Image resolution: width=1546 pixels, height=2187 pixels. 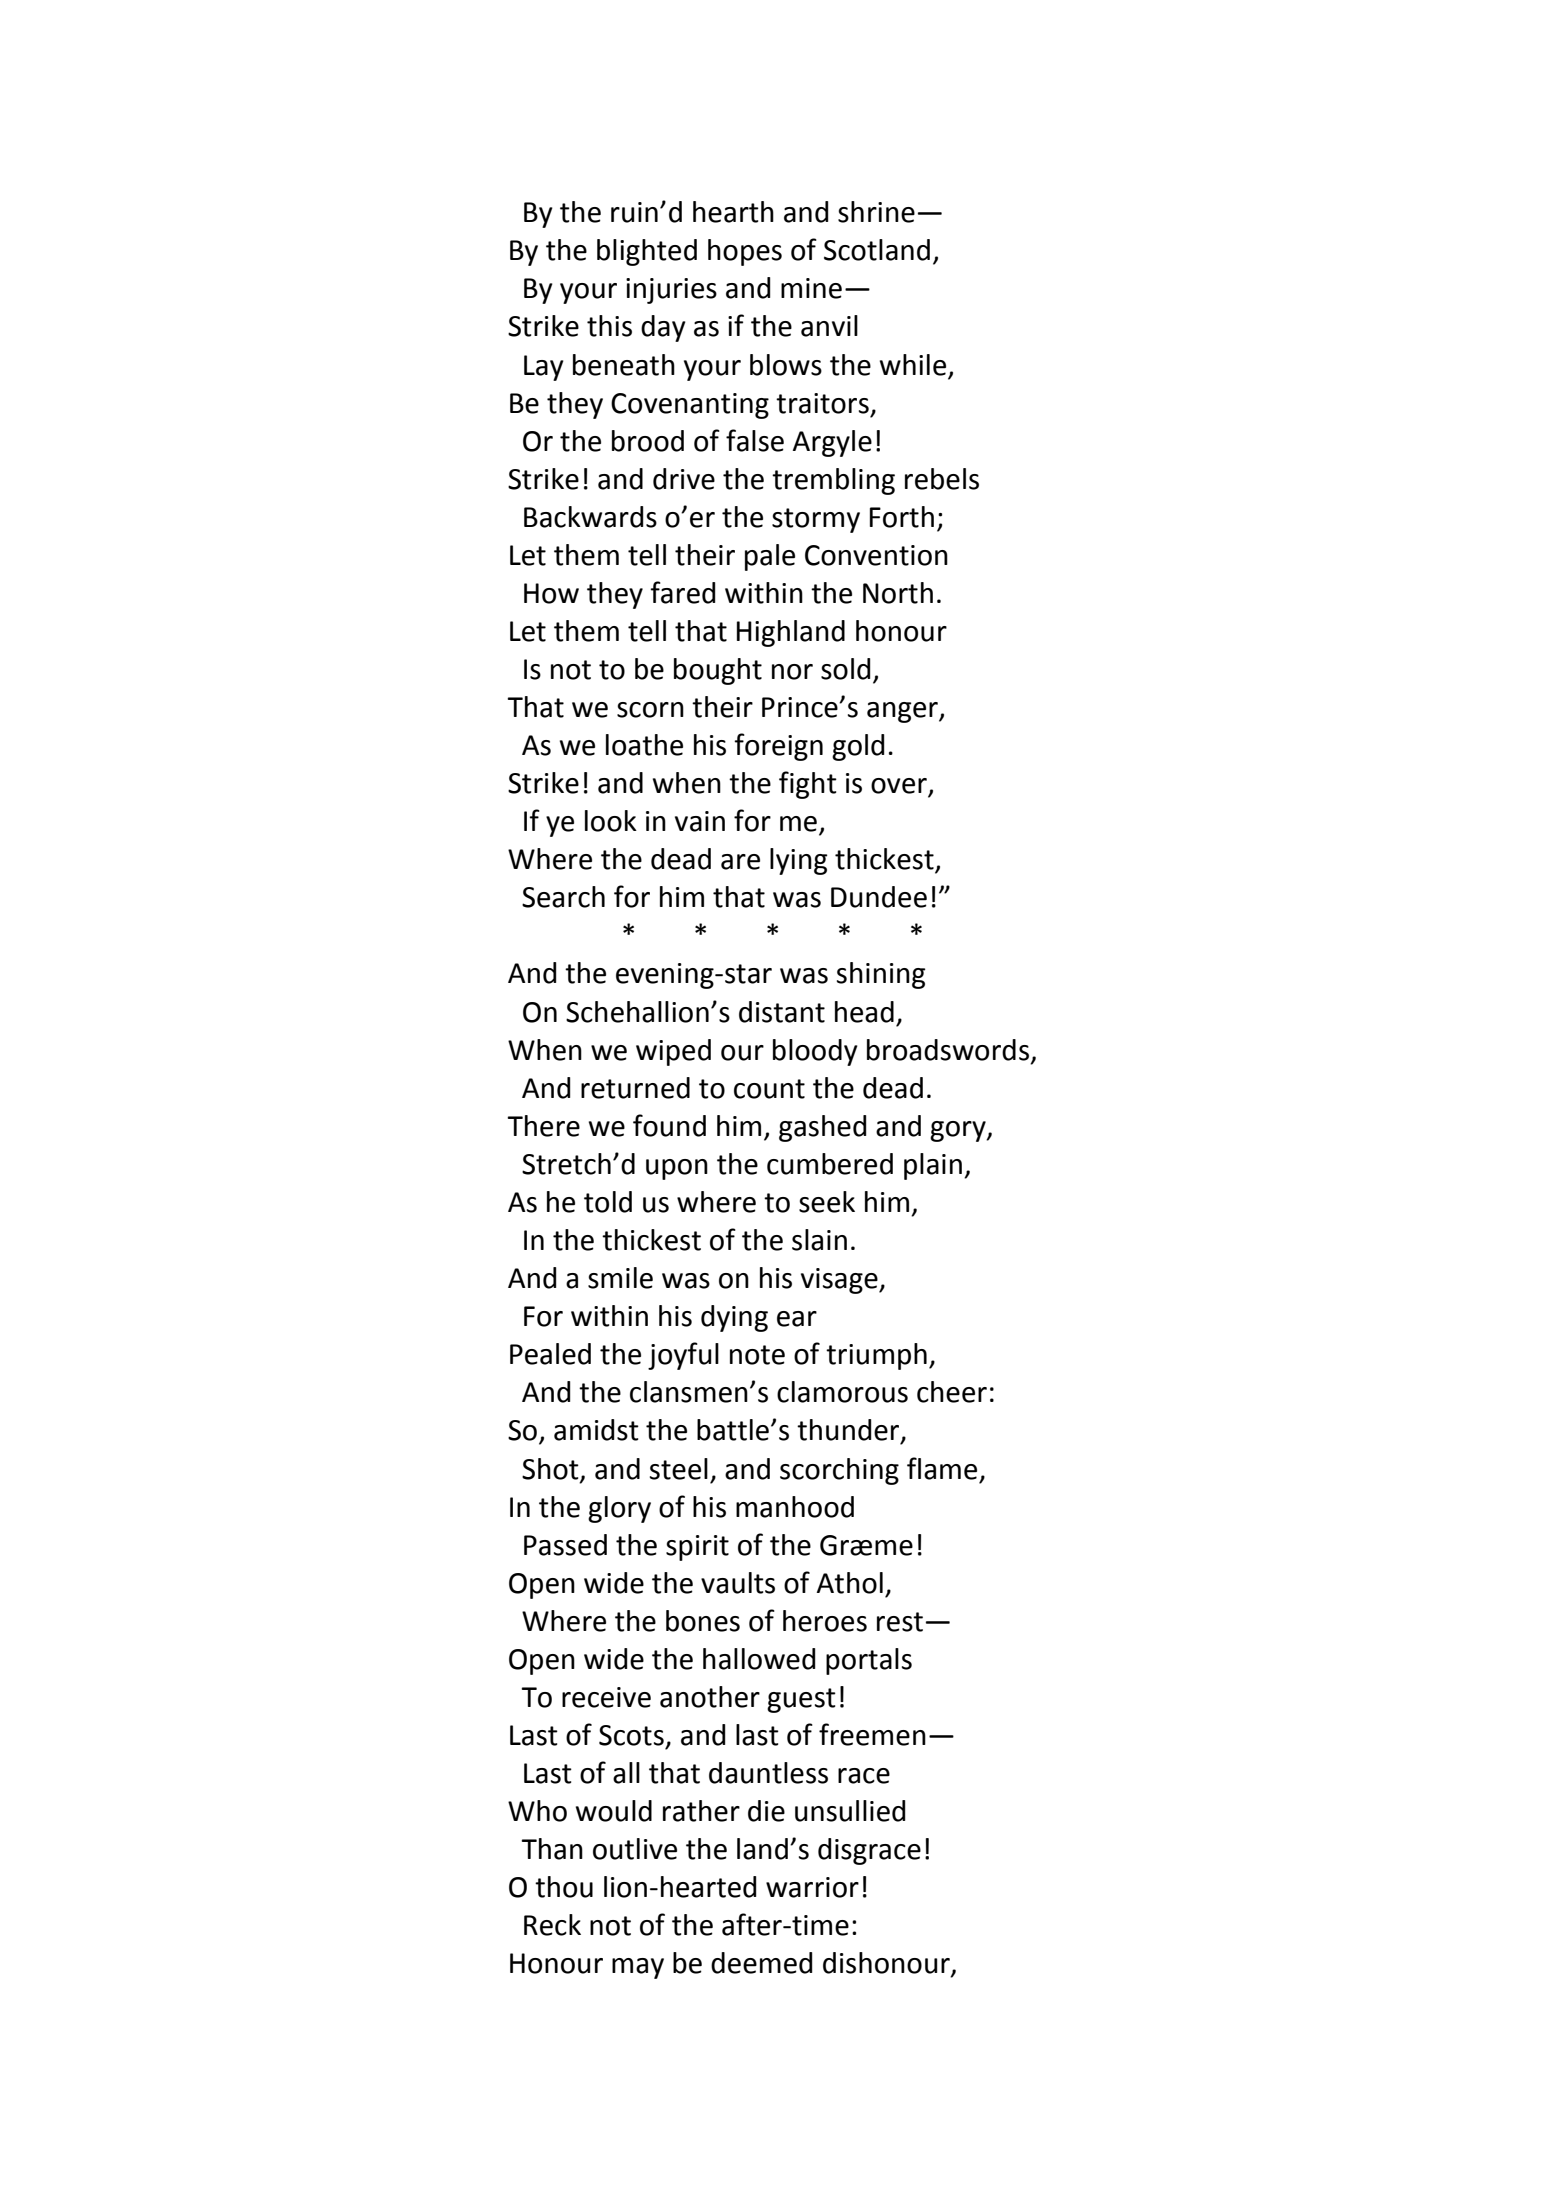 What do you see at coordinates (942, 1468) in the page?
I see `flame` at bounding box center [942, 1468].
